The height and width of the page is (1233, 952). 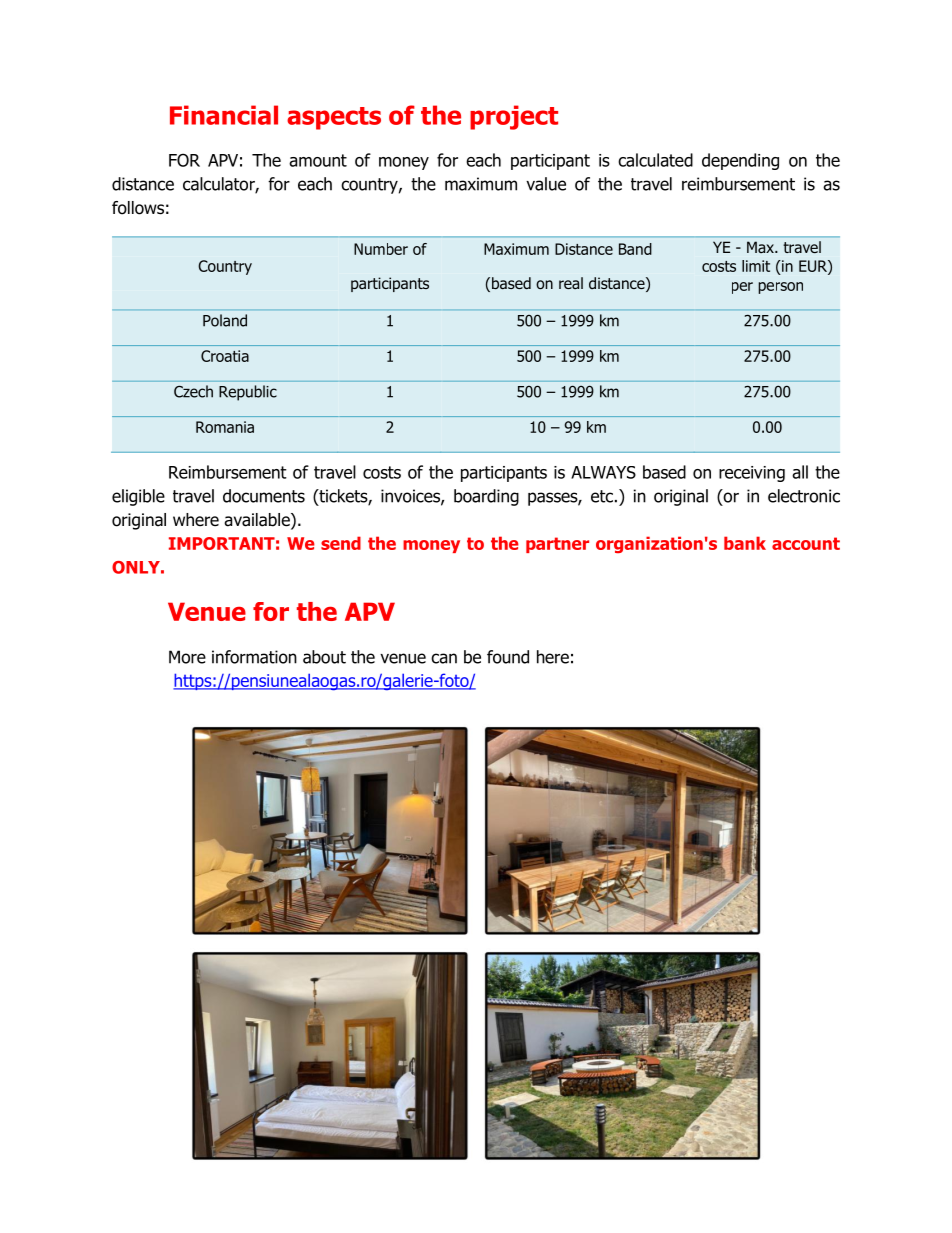 I want to click on Financial, so click(x=224, y=115).
